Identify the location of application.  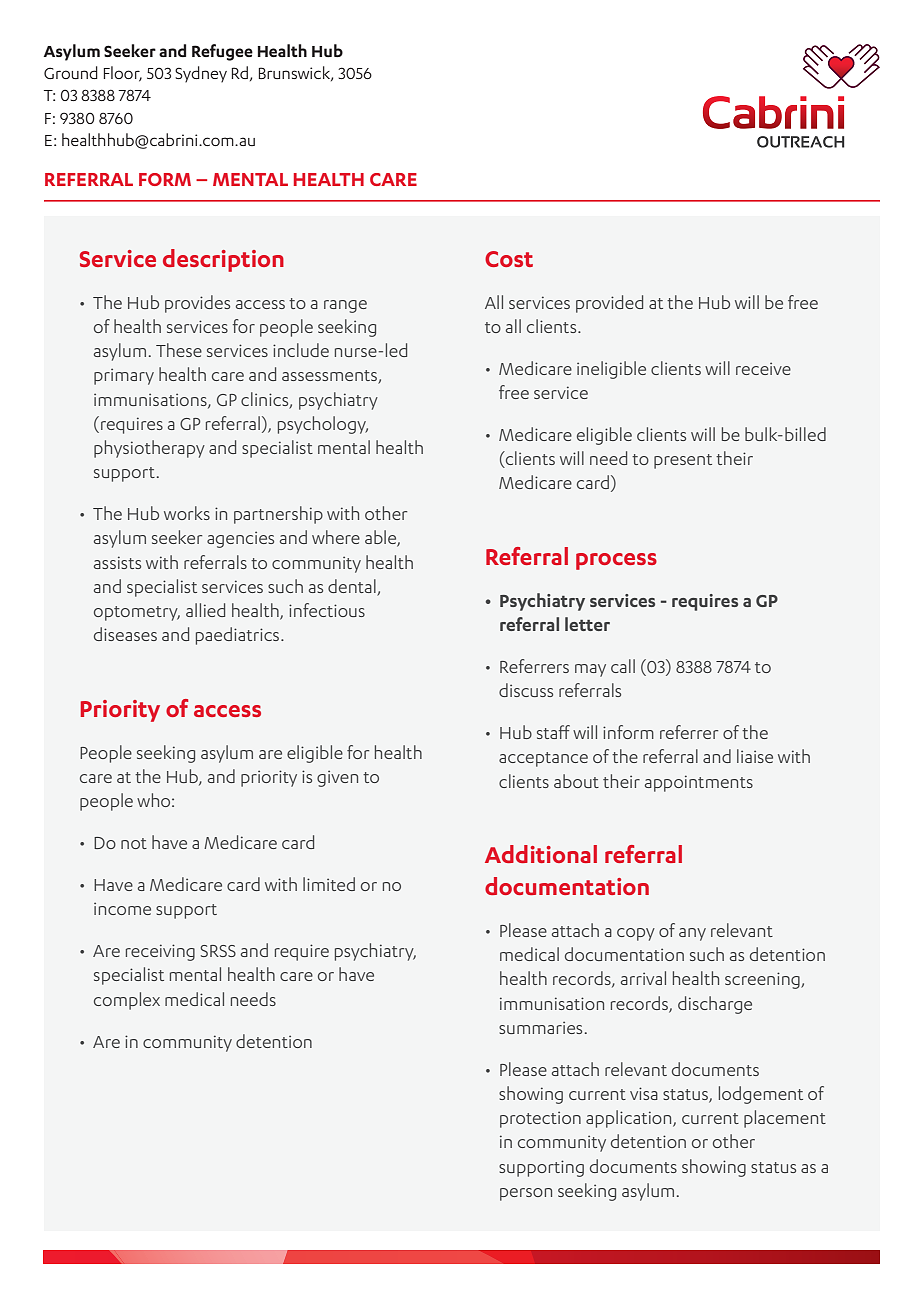
(630, 1119).
